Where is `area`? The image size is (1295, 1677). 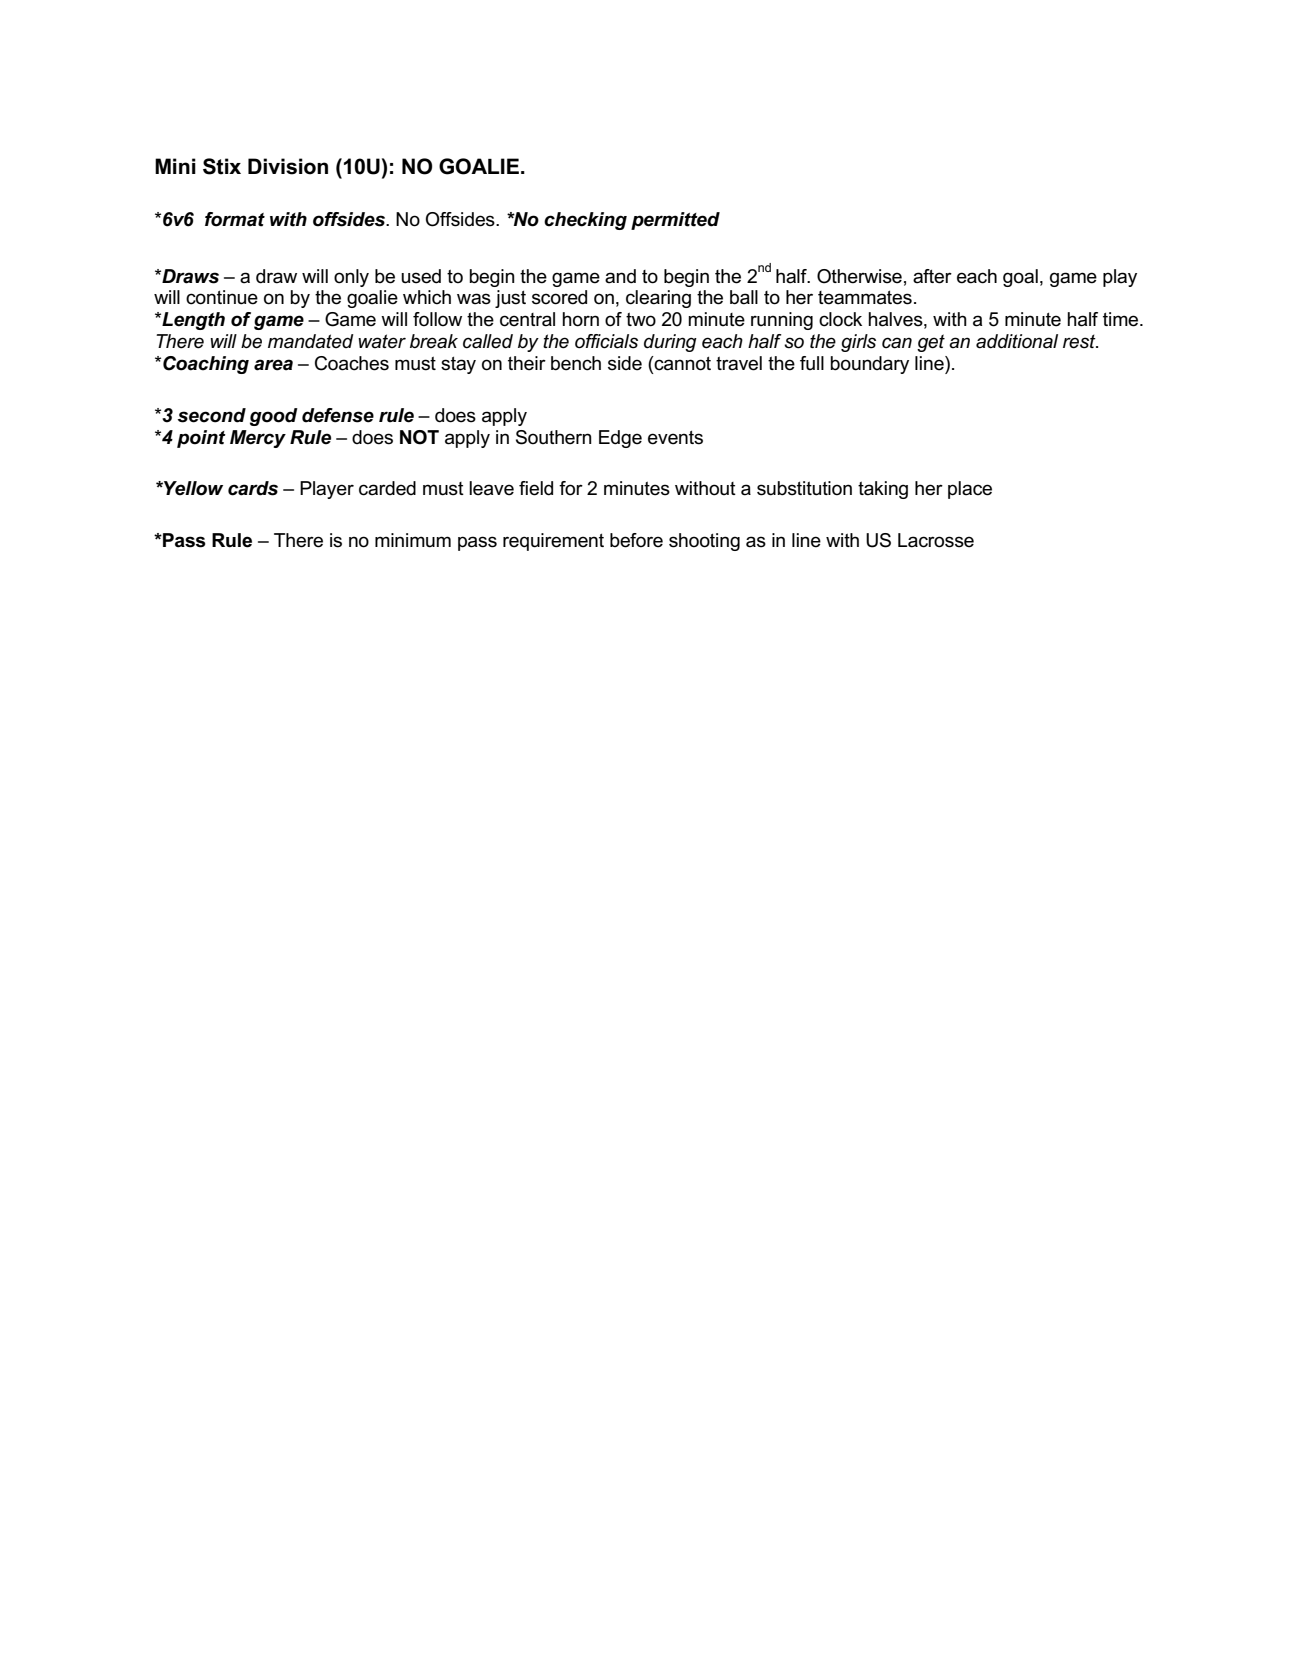 area is located at coordinates (273, 365).
